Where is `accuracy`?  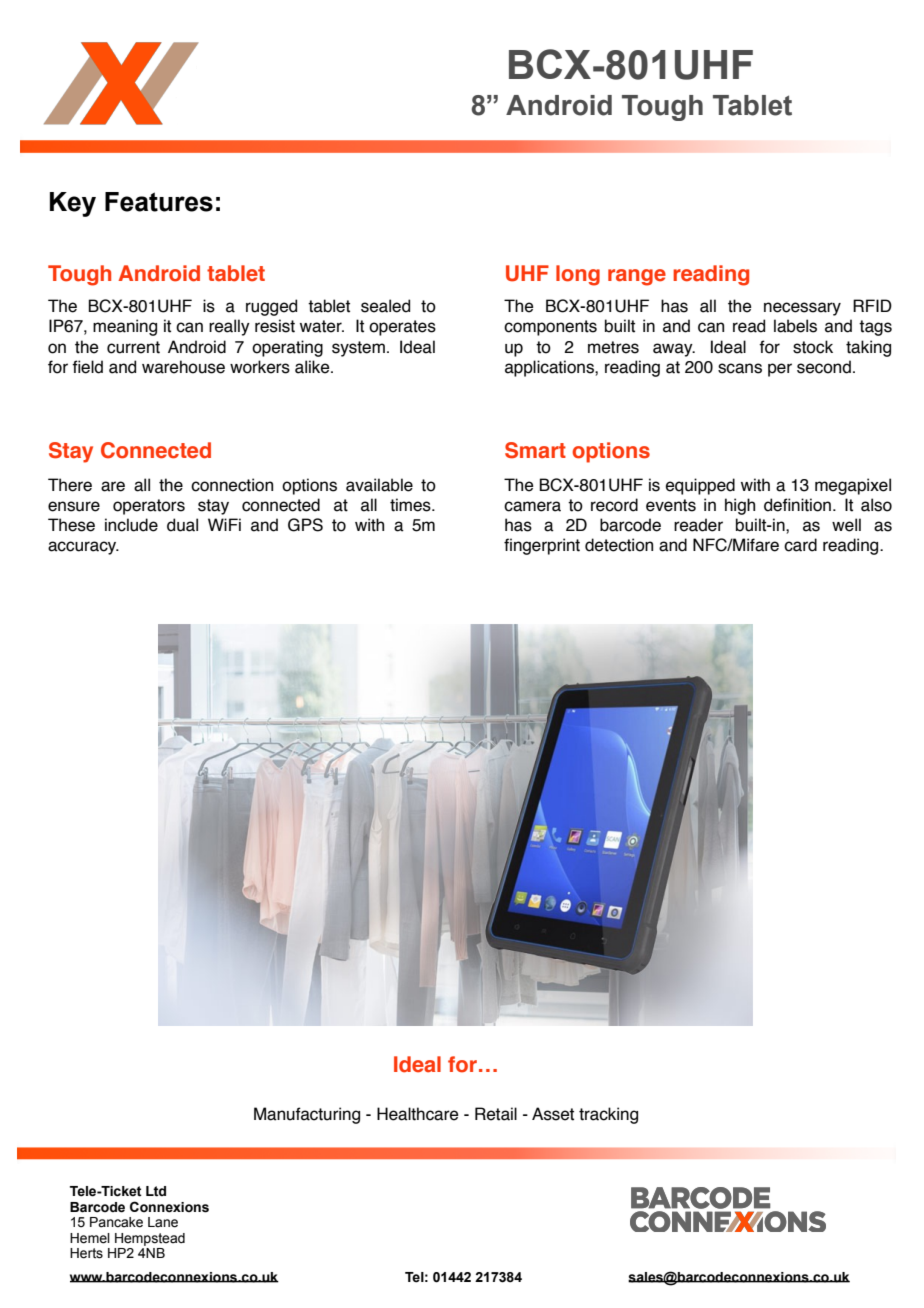
accuracy is located at coordinates (83, 548).
